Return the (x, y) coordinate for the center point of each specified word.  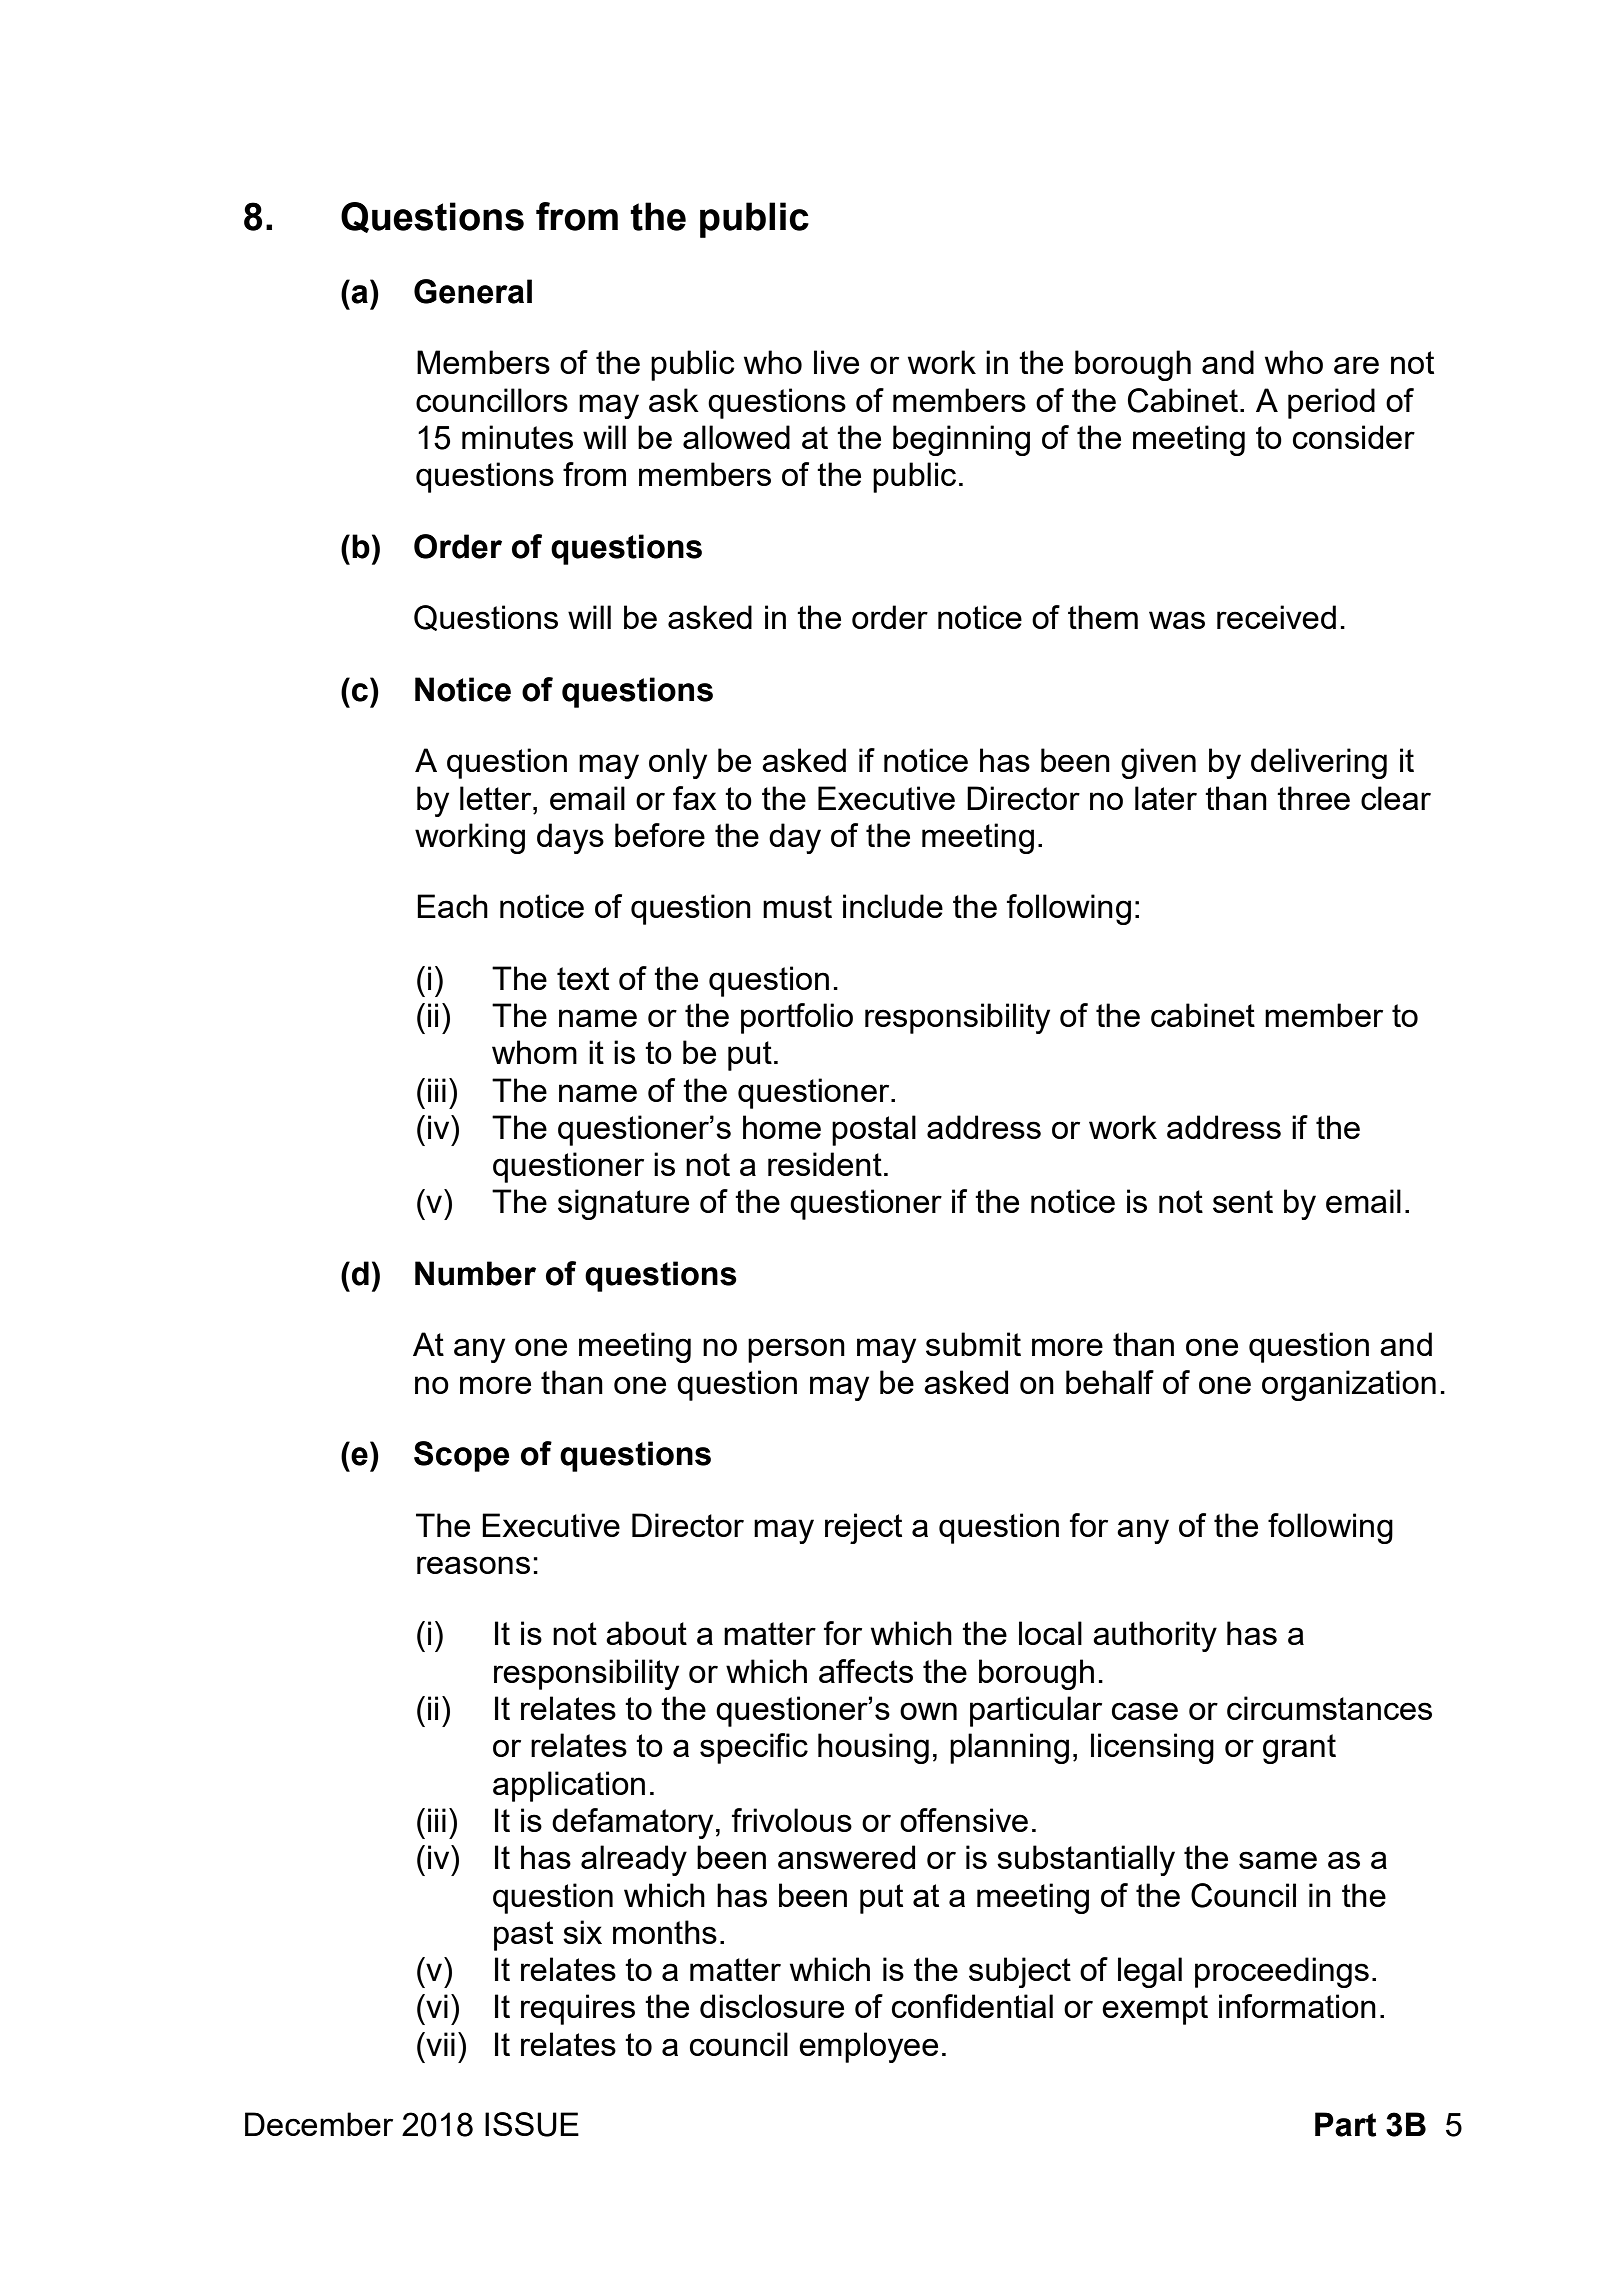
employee (868, 2047)
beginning (961, 440)
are (1356, 365)
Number (475, 1273)
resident (825, 1164)
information (1297, 2006)
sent (1243, 1201)
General (473, 291)
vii (439, 2044)
